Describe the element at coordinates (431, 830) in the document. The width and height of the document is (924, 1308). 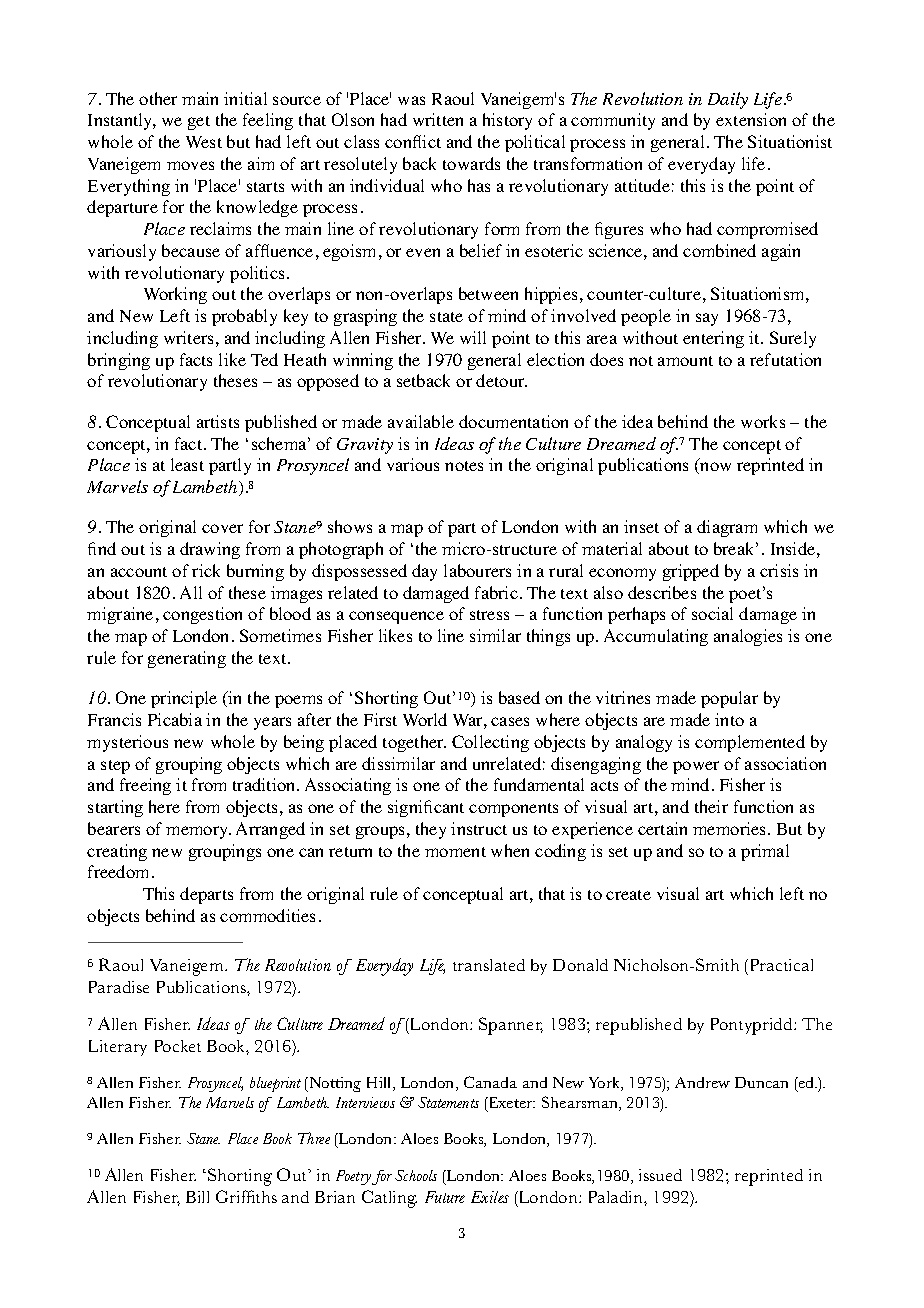
I see `they` at that location.
